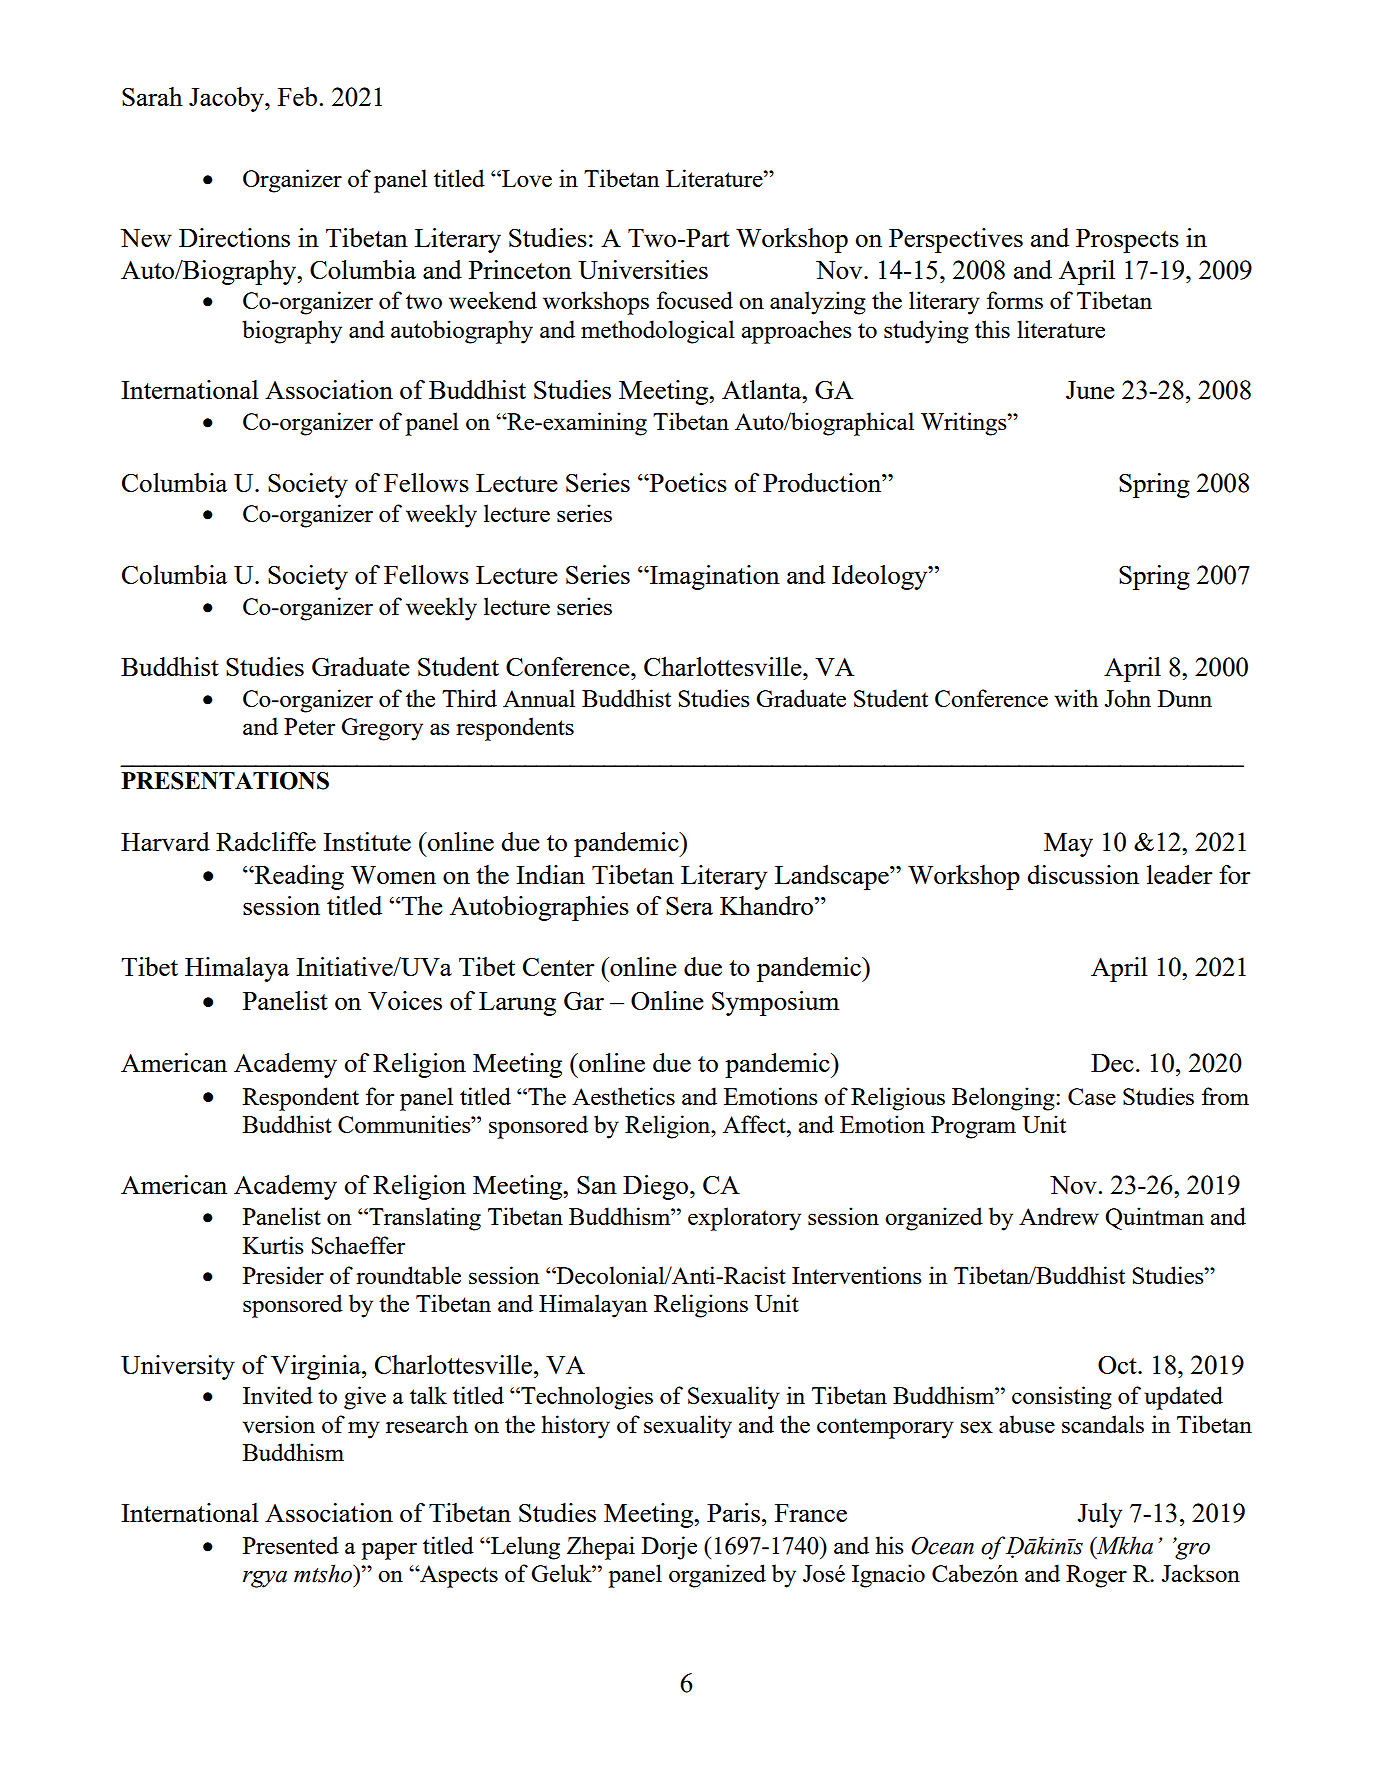 This screenshot has height=1779, width=1374. What do you see at coordinates (623, 1096) in the screenshot?
I see `Aesthetics` at bounding box center [623, 1096].
